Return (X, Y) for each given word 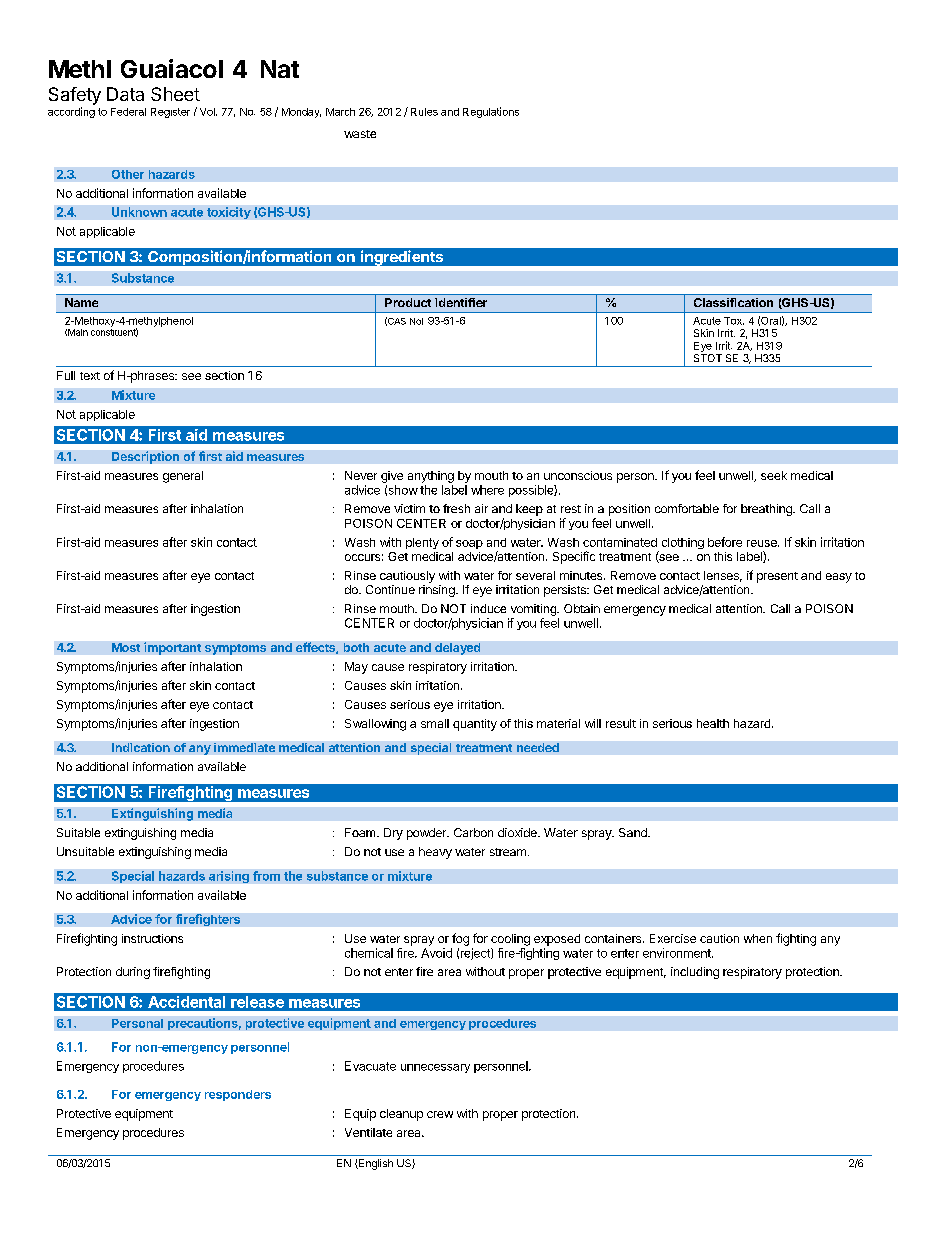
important (172, 648)
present (777, 577)
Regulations (491, 112)
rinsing (438, 591)
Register (170, 113)
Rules (424, 112)
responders (238, 1095)
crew (440, 1114)
